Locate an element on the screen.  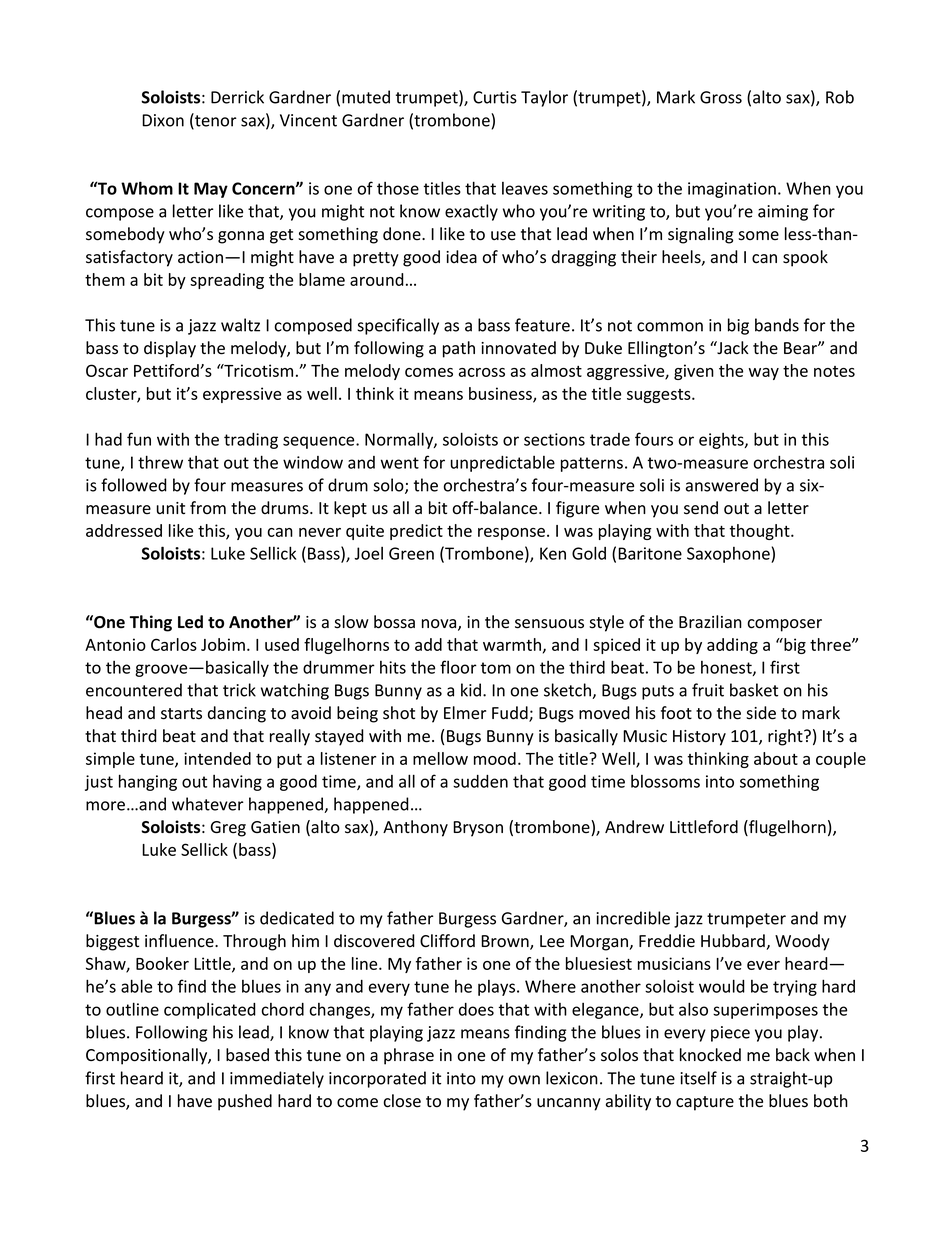
warmth is located at coordinates (513, 645).
